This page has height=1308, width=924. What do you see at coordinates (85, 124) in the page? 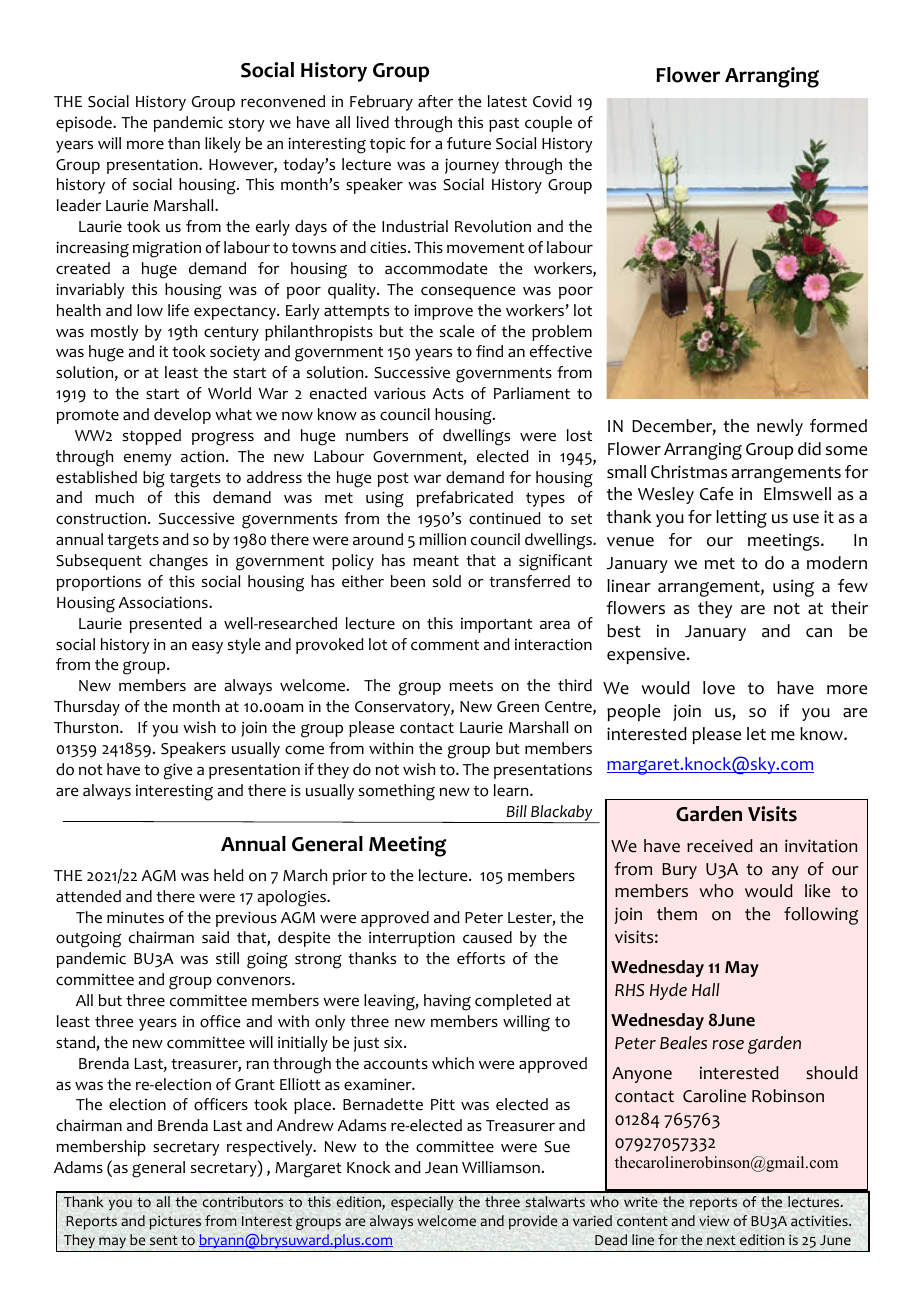
I see `episode` at bounding box center [85, 124].
